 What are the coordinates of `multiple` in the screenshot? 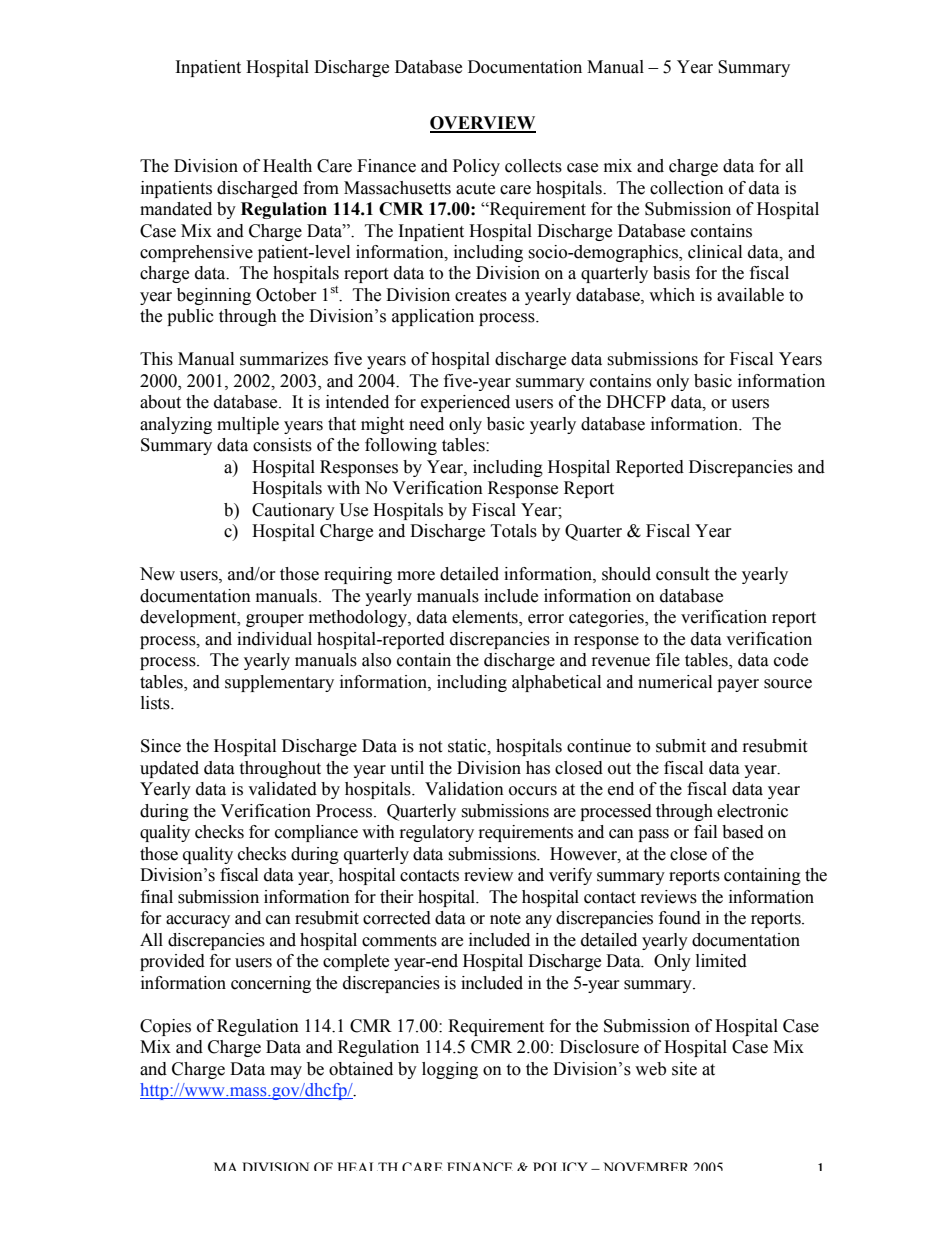 It's located at (248, 425).
